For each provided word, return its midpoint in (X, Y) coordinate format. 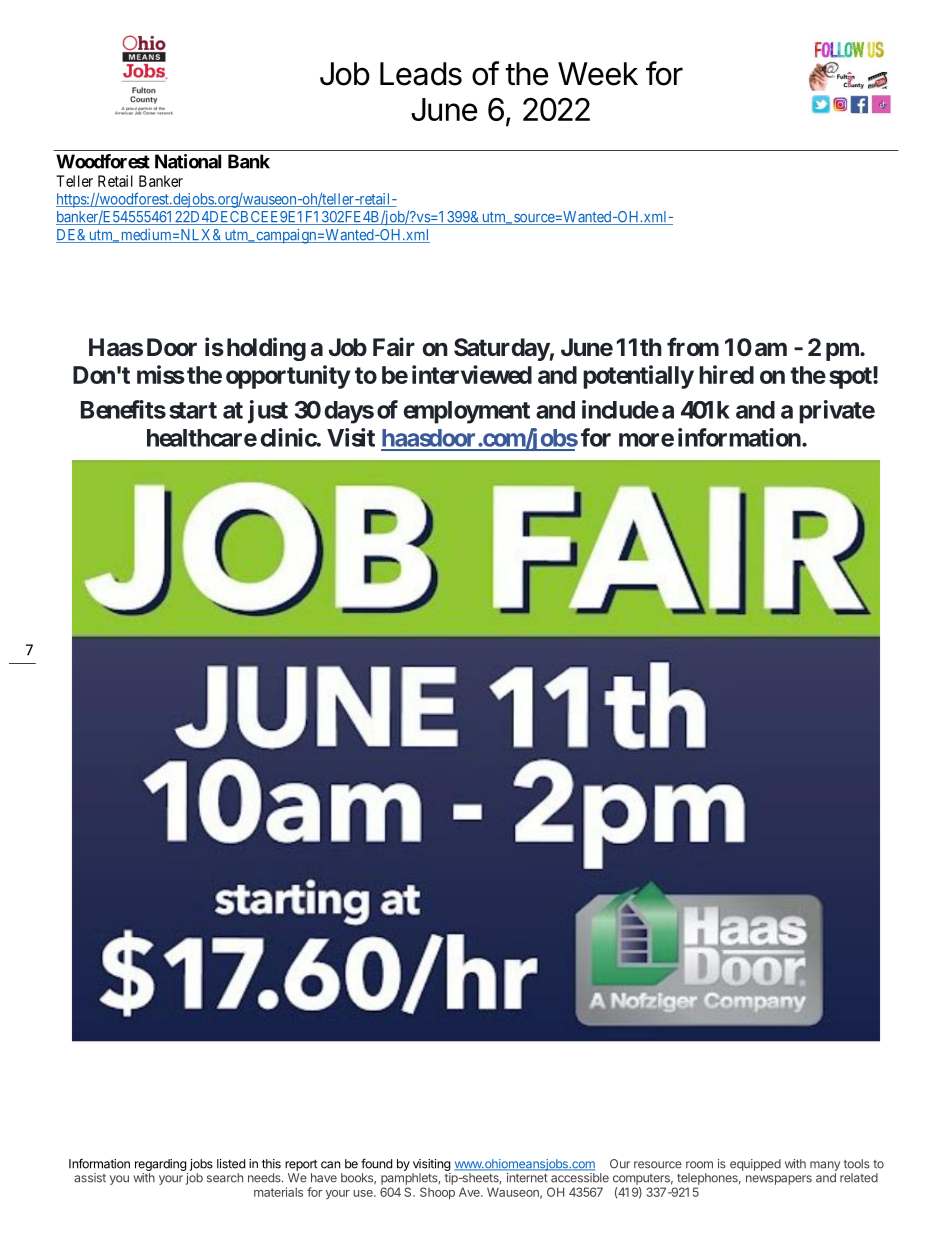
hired (726, 374)
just (268, 412)
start (193, 410)
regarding (161, 1165)
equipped (755, 1165)
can (330, 1165)
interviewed (472, 374)
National (188, 161)
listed (231, 1164)
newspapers (779, 1180)
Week (598, 74)
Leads (421, 74)
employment (466, 412)
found (376, 1163)
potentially (638, 377)
